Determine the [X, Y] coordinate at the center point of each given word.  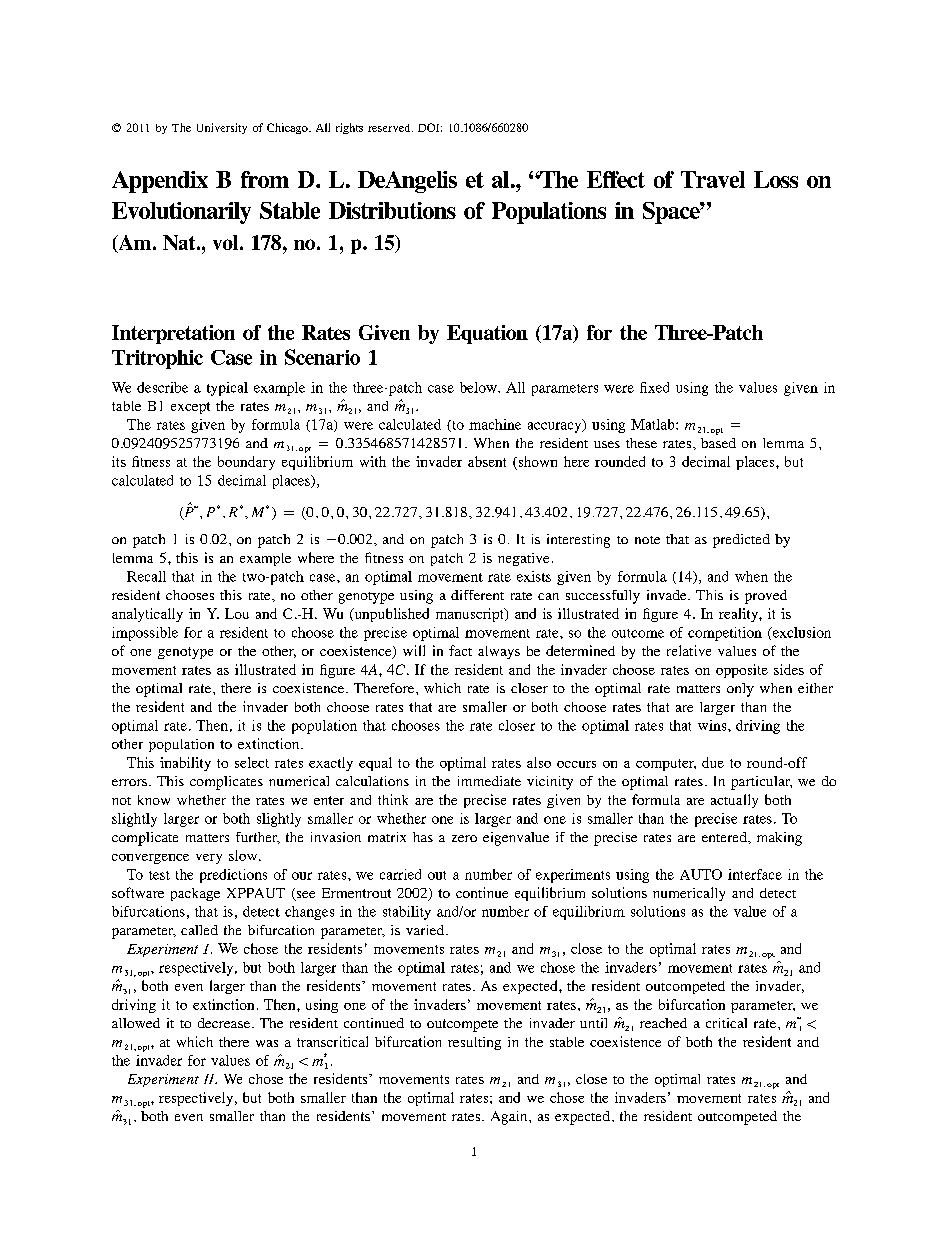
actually [734, 801]
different [477, 595]
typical [227, 389]
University [222, 128]
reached [663, 1023]
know [154, 800]
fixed [654, 387]
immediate [489, 781]
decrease [224, 1023]
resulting [474, 1043]
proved [766, 597]
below [479, 387]
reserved [390, 128]
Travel [713, 179]
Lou [237, 613]
